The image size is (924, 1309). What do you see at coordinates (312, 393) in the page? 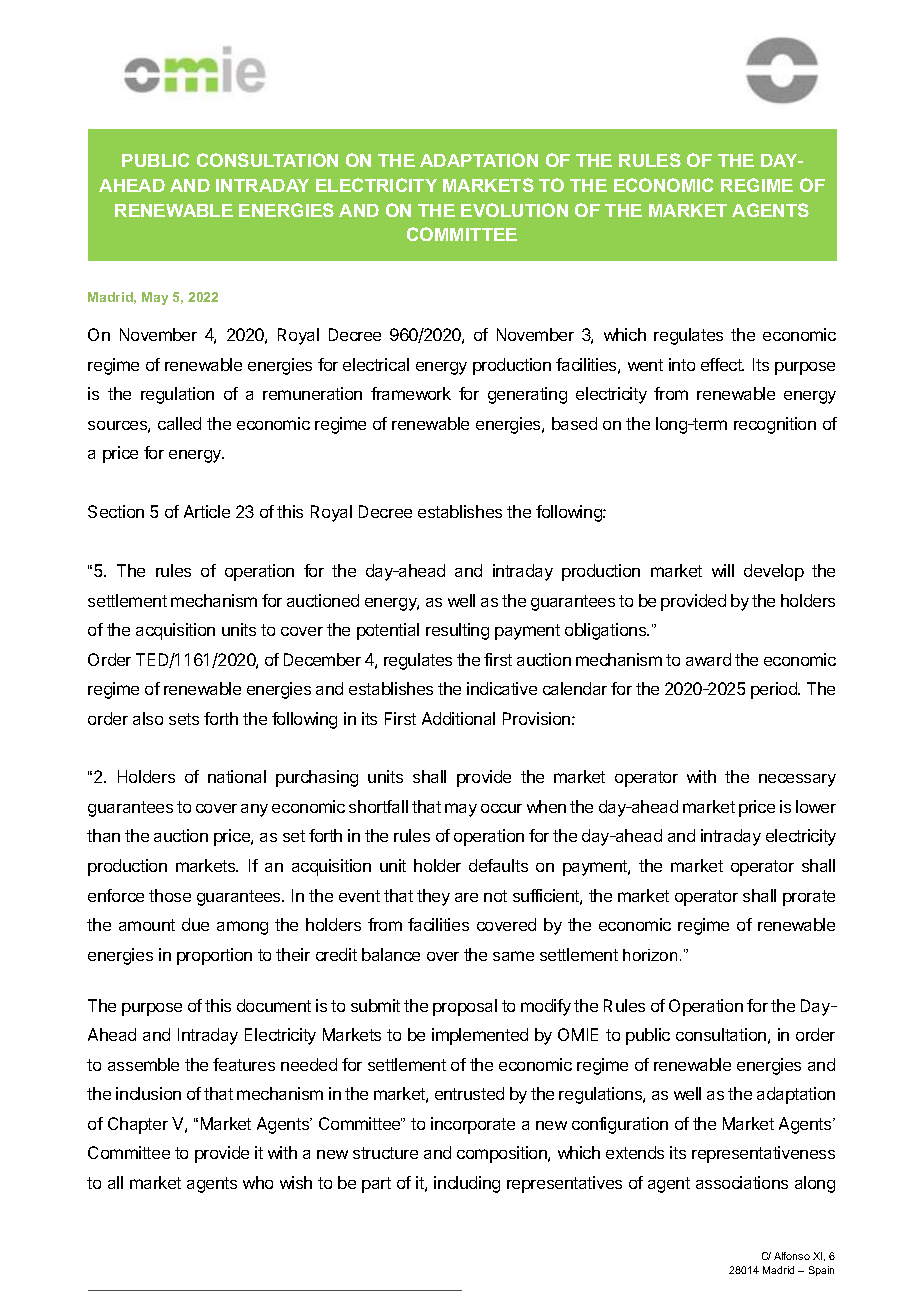
I see `remuneration` at bounding box center [312, 393].
